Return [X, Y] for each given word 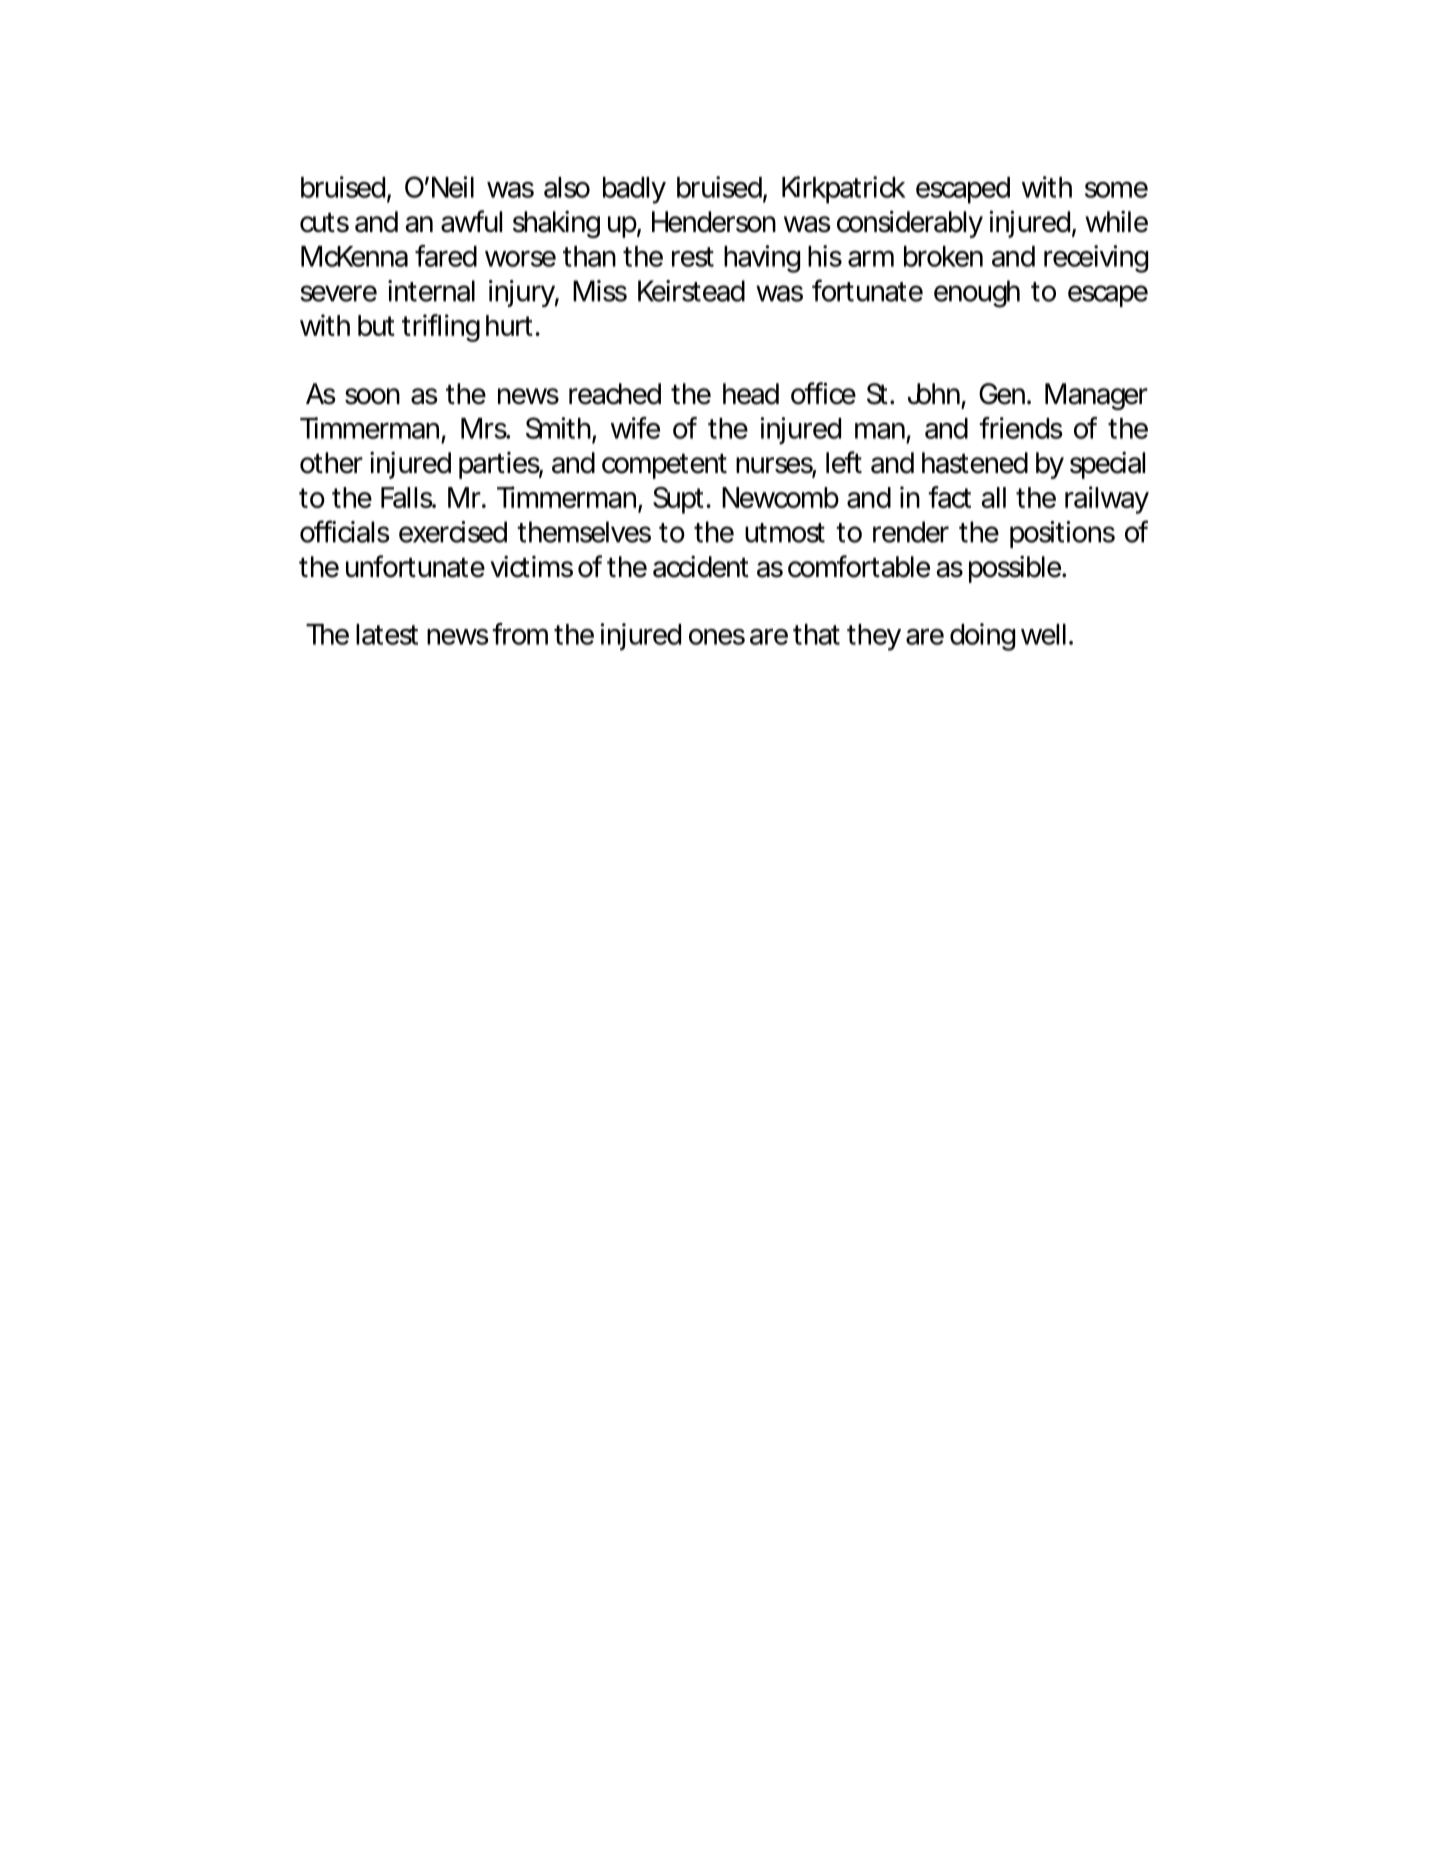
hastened [975, 463]
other [331, 463]
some [1116, 189]
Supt [680, 500]
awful [471, 221]
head [751, 394]
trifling [441, 328]
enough [977, 294]
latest [387, 634]
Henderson [714, 222]
